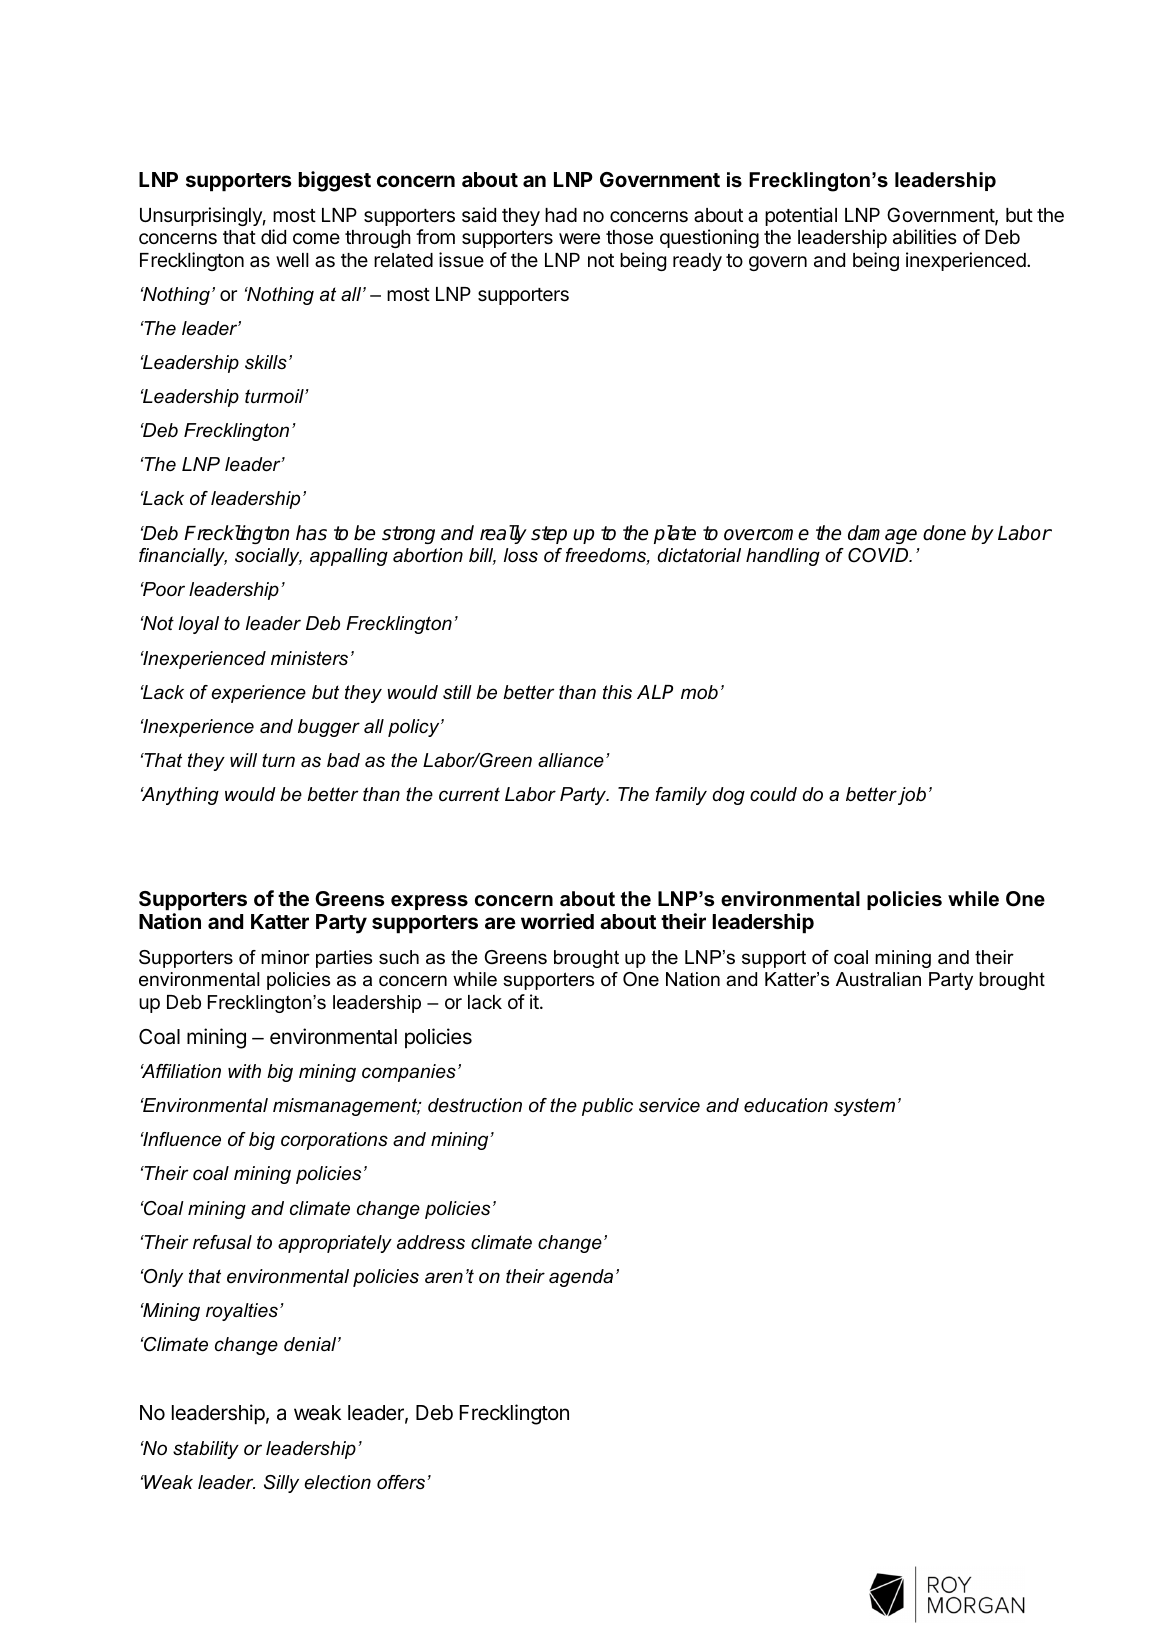 The width and height of the page is (1161, 1643). I want to click on potential, so click(801, 216).
